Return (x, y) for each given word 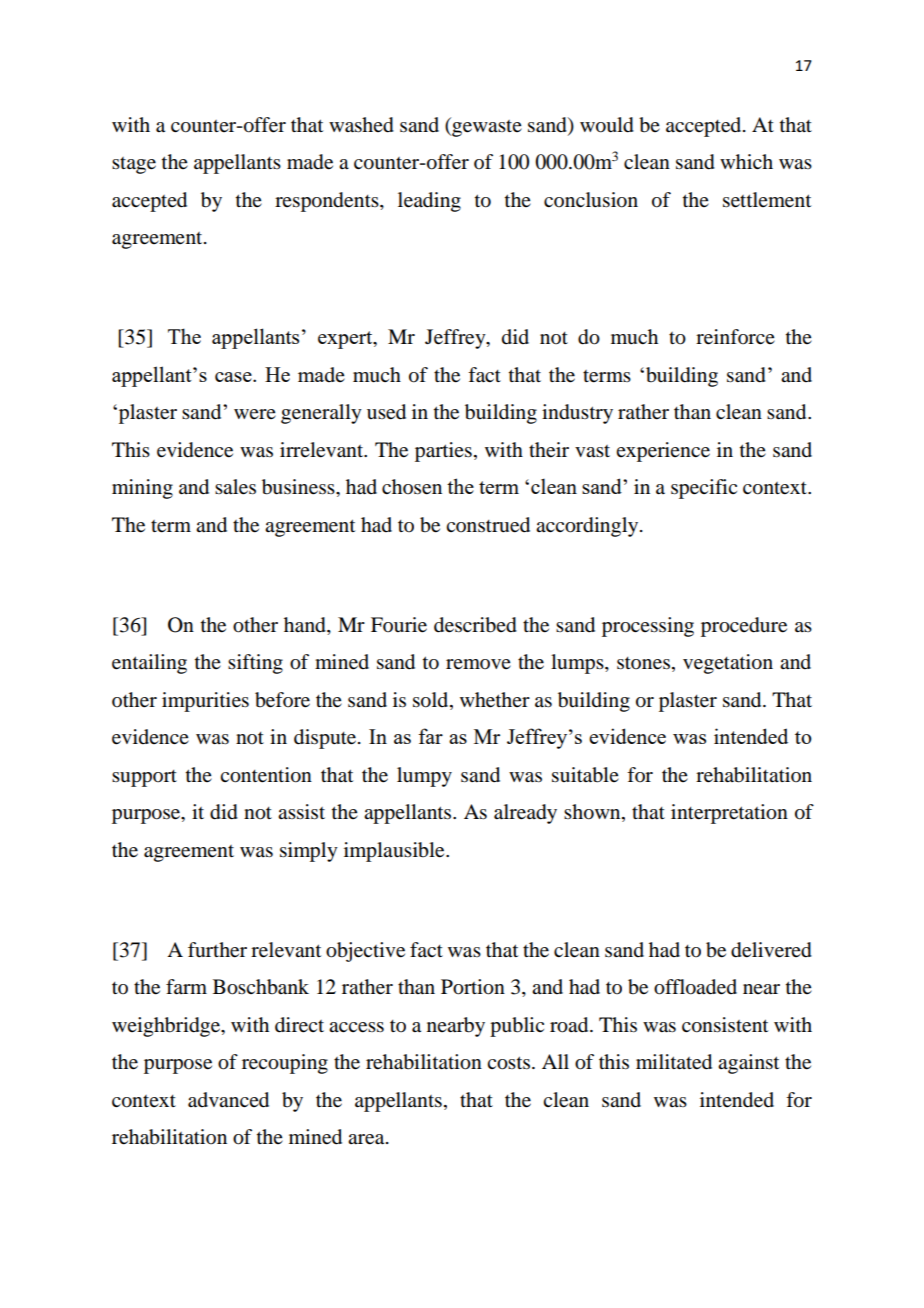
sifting (255, 664)
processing (648, 627)
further (217, 950)
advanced (228, 1100)
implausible (395, 852)
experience (663, 452)
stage (134, 165)
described (475, 625)
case (234, 377)
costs (508, 1063)
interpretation (729, 814)
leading (429, 202)
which (746, 161)
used (386, 412)
